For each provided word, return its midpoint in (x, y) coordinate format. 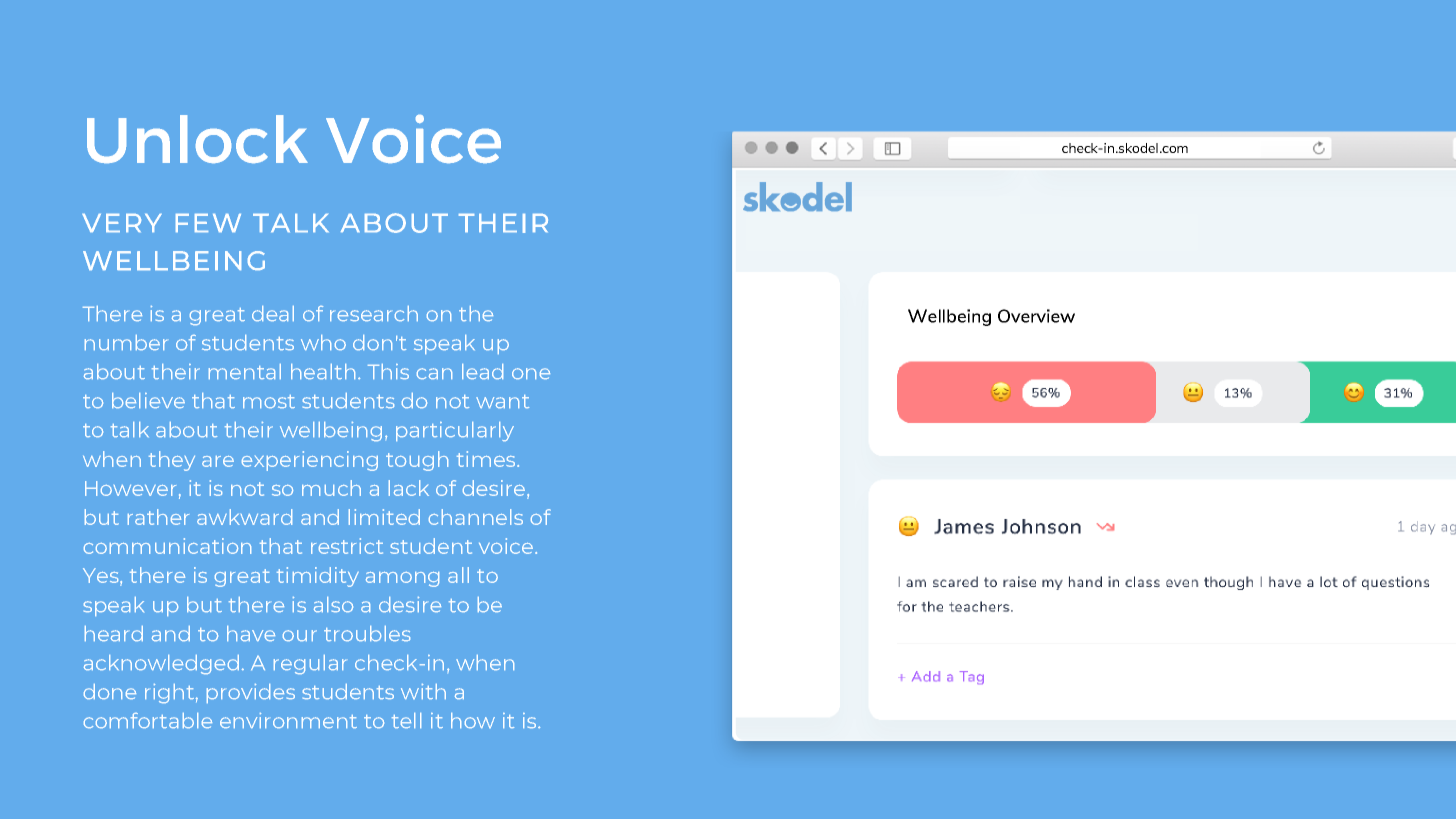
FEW (208, 223)
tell (406, 720)
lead (482, 371)
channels (476, 517)
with (423, 691)
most (269, 401)
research (374, 313)
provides (251, 693)
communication (167, 546)
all (458, 575)
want (502, 401)
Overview (1036, 316)
